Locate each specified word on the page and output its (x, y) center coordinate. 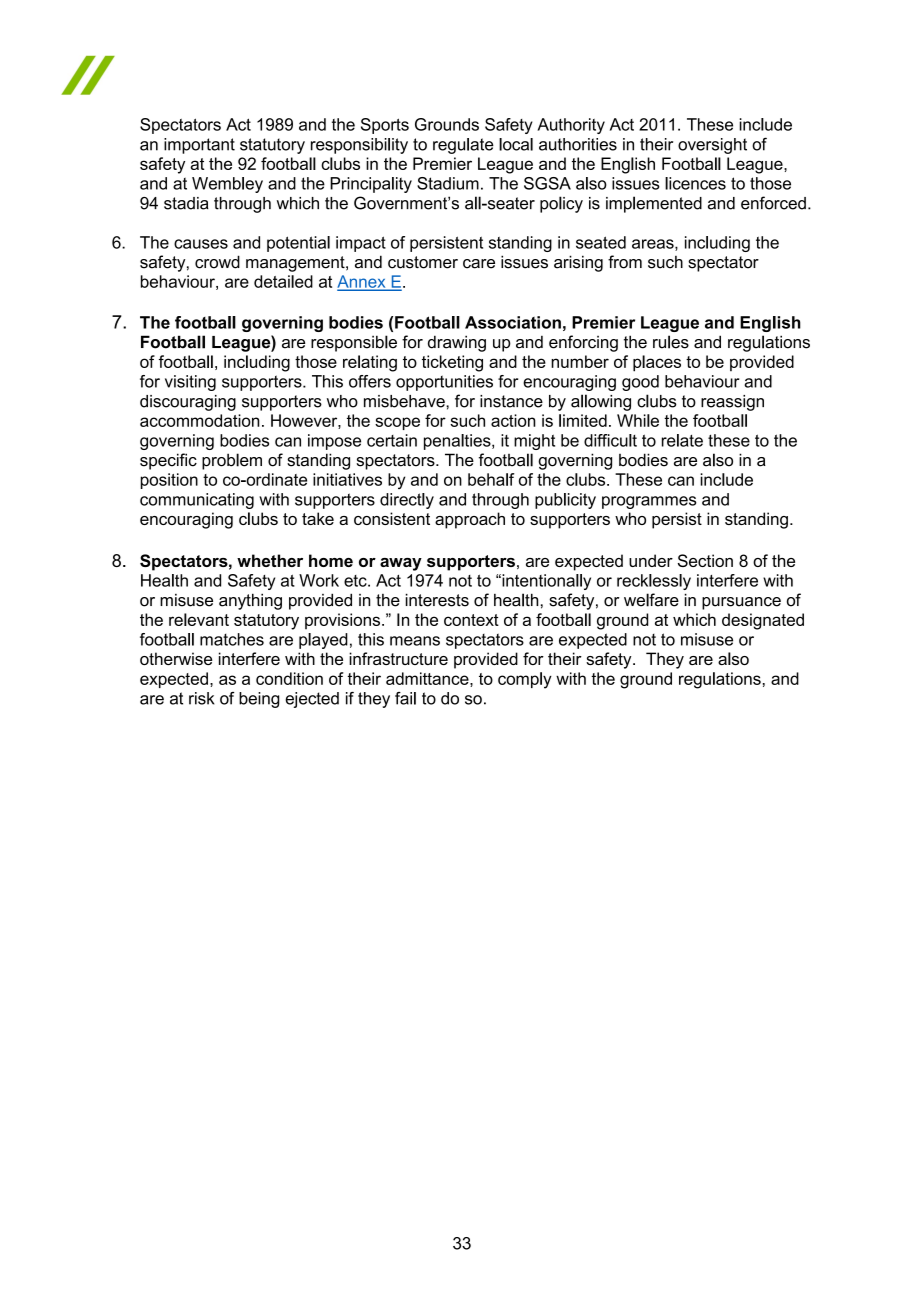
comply (525, 680)
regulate (463, 146)
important (199, 146)
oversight (712, 146)
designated (763, 621)
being (259, 700)
